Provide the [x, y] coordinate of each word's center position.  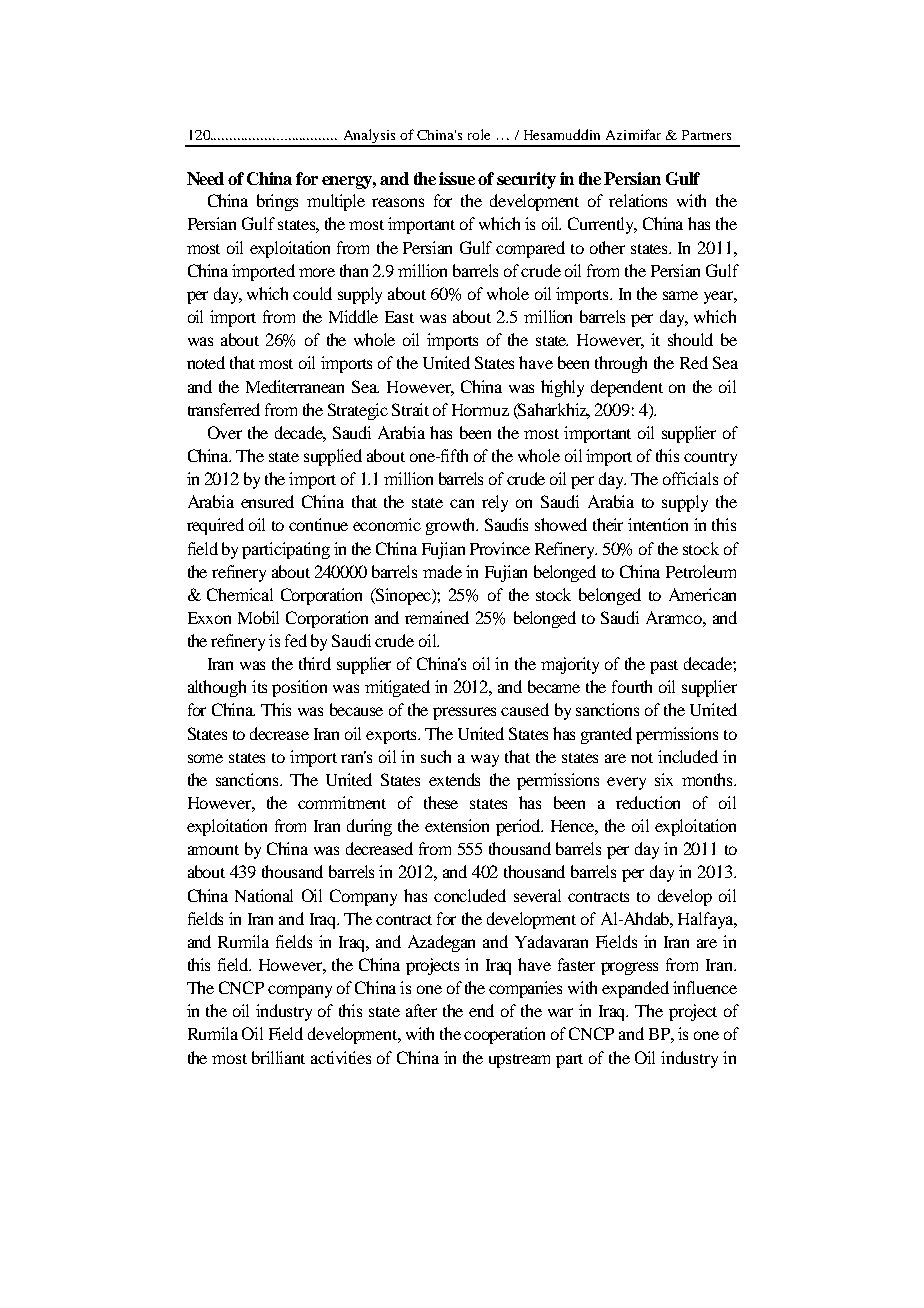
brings [277, 202]
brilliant [278, 1057]
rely [495, 503]
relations [638, 200]
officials [690, 478]
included [688, 756]
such [436, 756]
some [205, 758]
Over [225, 432]
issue [457, 178]
